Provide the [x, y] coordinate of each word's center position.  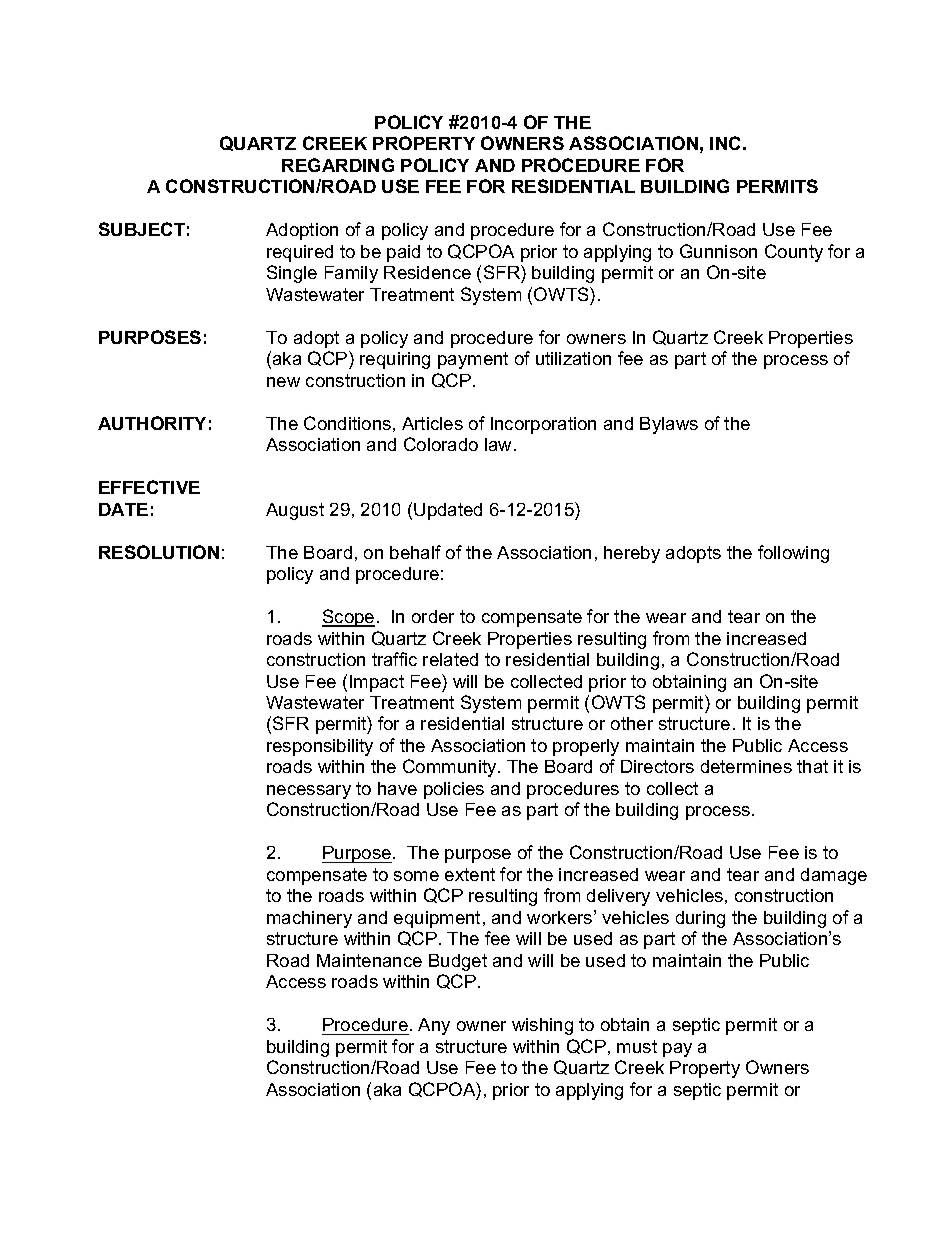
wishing [542, 1026]
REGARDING [338, 165]
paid [403, 253]
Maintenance [369, 960]
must [637, 1046]
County [794, 253]
